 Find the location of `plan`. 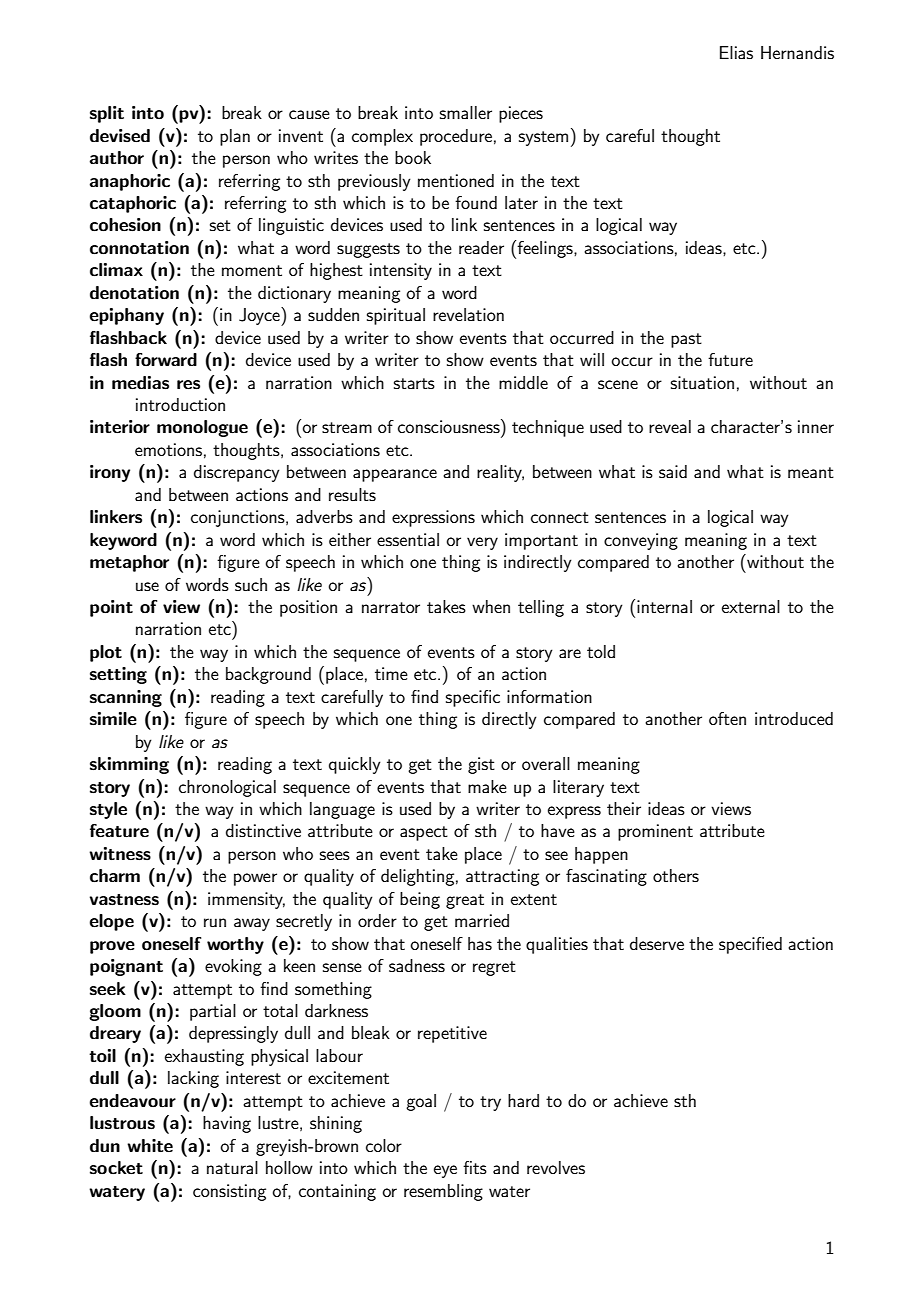

plan is located at coordinates (235, 137).
